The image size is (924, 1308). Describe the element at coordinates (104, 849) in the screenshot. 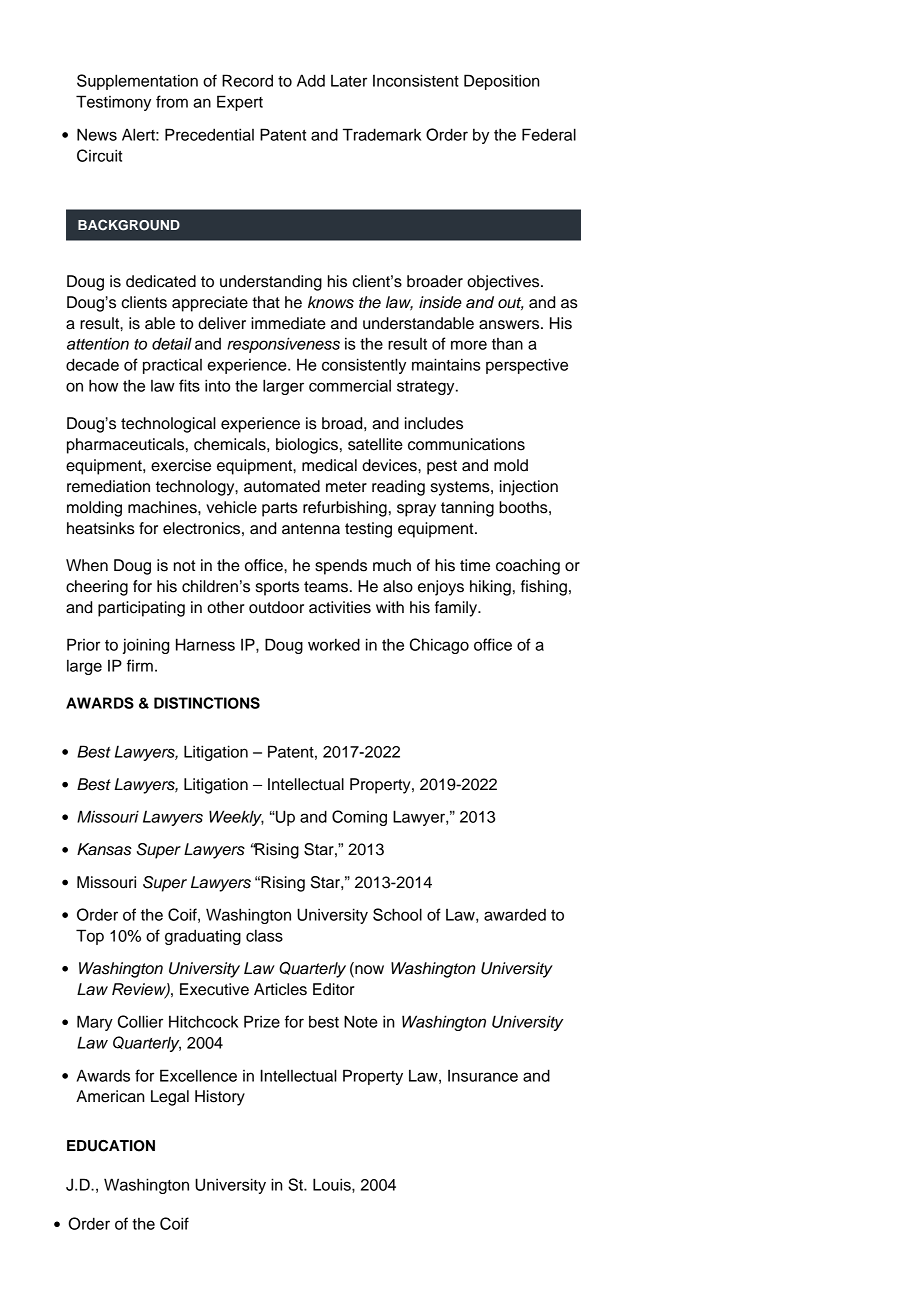

I see `Kansas` at that location.
